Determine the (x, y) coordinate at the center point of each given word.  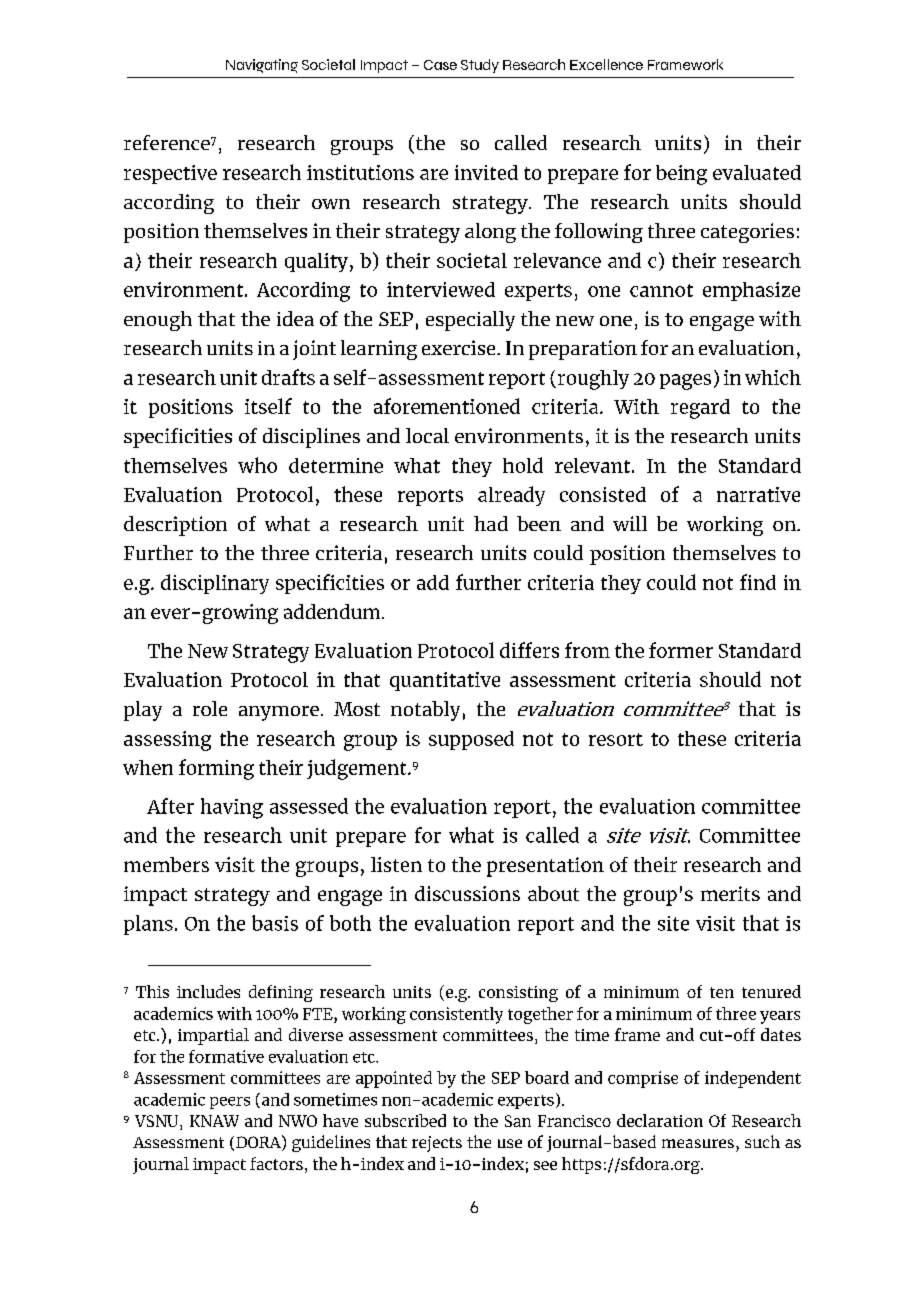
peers (230, 1103)
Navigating (262, 66)
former (681, 650)
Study (480, 66)
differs (529, 650)
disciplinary (215, 584)
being (681, 175)
